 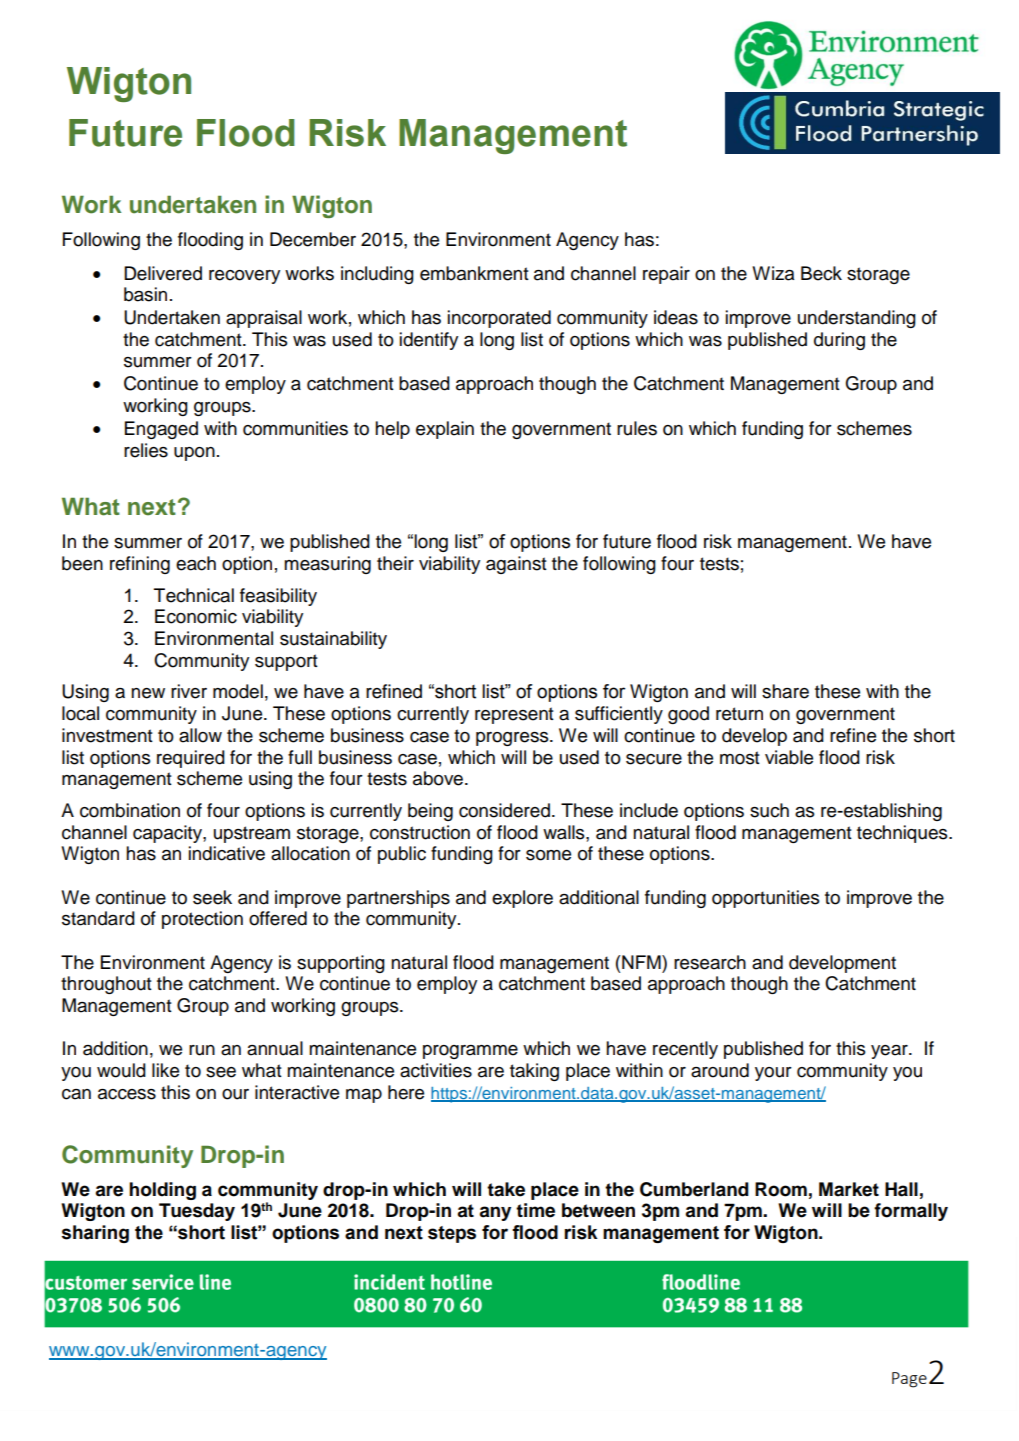 What do you see at coordinates (200, 735) in the screenshot?
I see `allow` at bounding box center [200, 735].
